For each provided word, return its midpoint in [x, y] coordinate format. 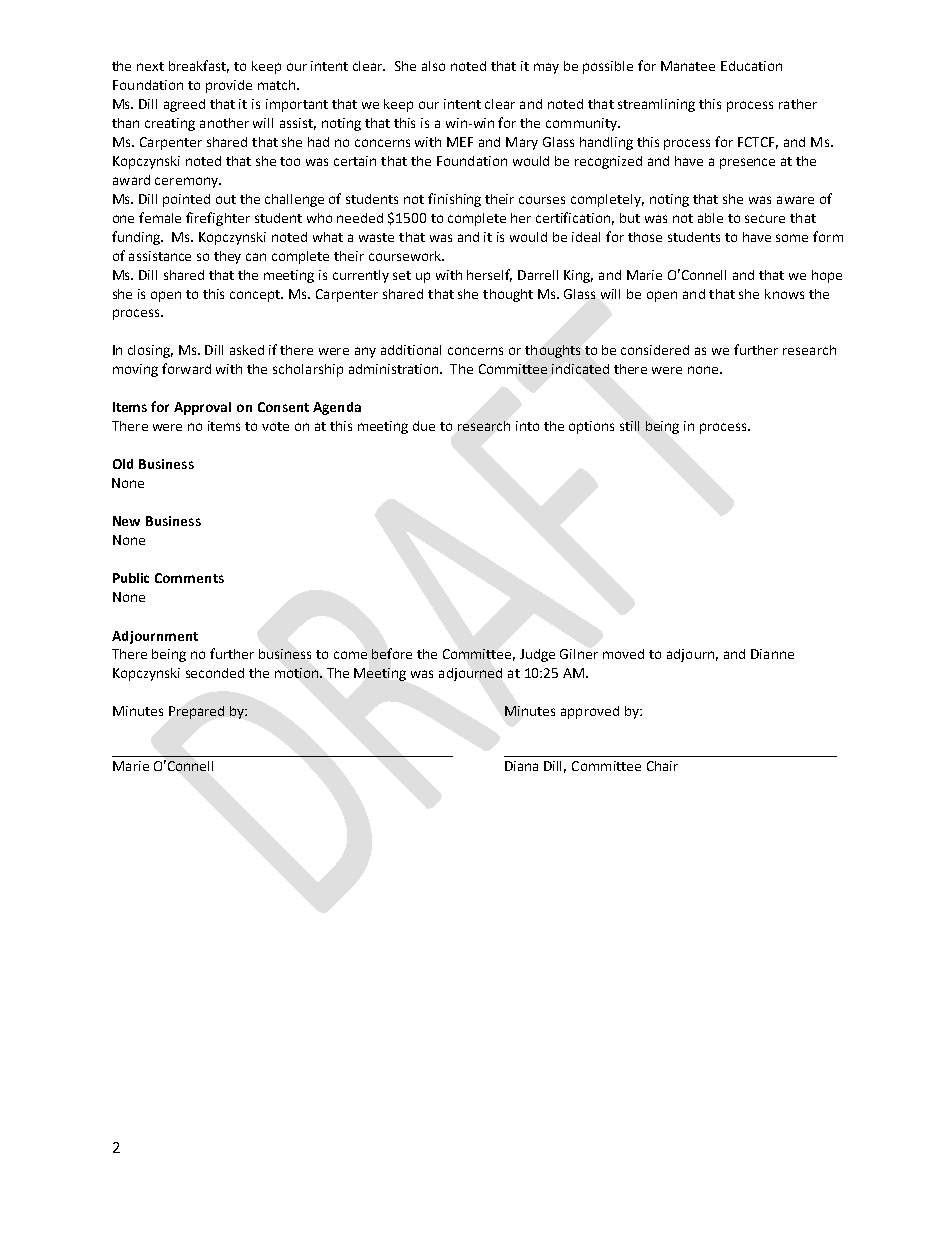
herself [489, 275]
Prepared [196, 712]
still [629, 426]
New [126, 521]
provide [229, 86]
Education [751, 66]
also [433, 66]
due [424, 426]
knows [784, 294]
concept [256, 296]
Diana [521, 766]
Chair [662, 766]
